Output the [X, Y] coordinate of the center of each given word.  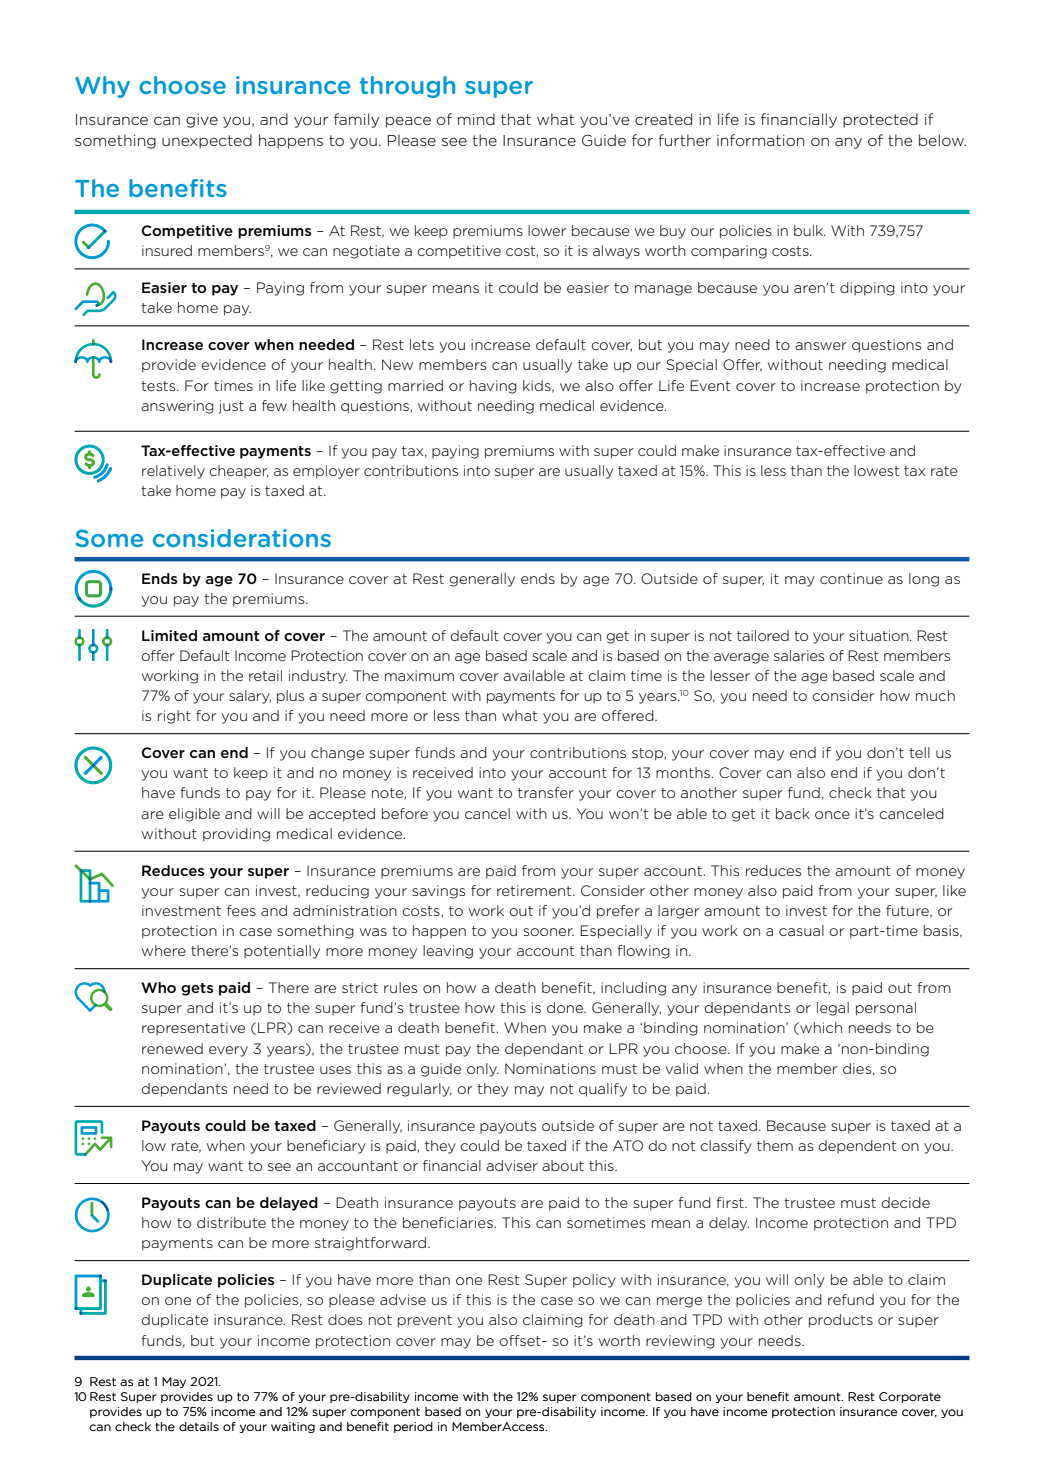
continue [851, 578]
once [832, 815]
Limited [169, 635]
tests [159, 386]
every [228, 1051]
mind [476, 119]
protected [880, 120]
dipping [867, 289]
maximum [419, 675]
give [202, 121]
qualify [603, 1090]
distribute [231, 1222]
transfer [546, 792]
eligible [194, 815]
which [820, 1028]
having [493, 387]
